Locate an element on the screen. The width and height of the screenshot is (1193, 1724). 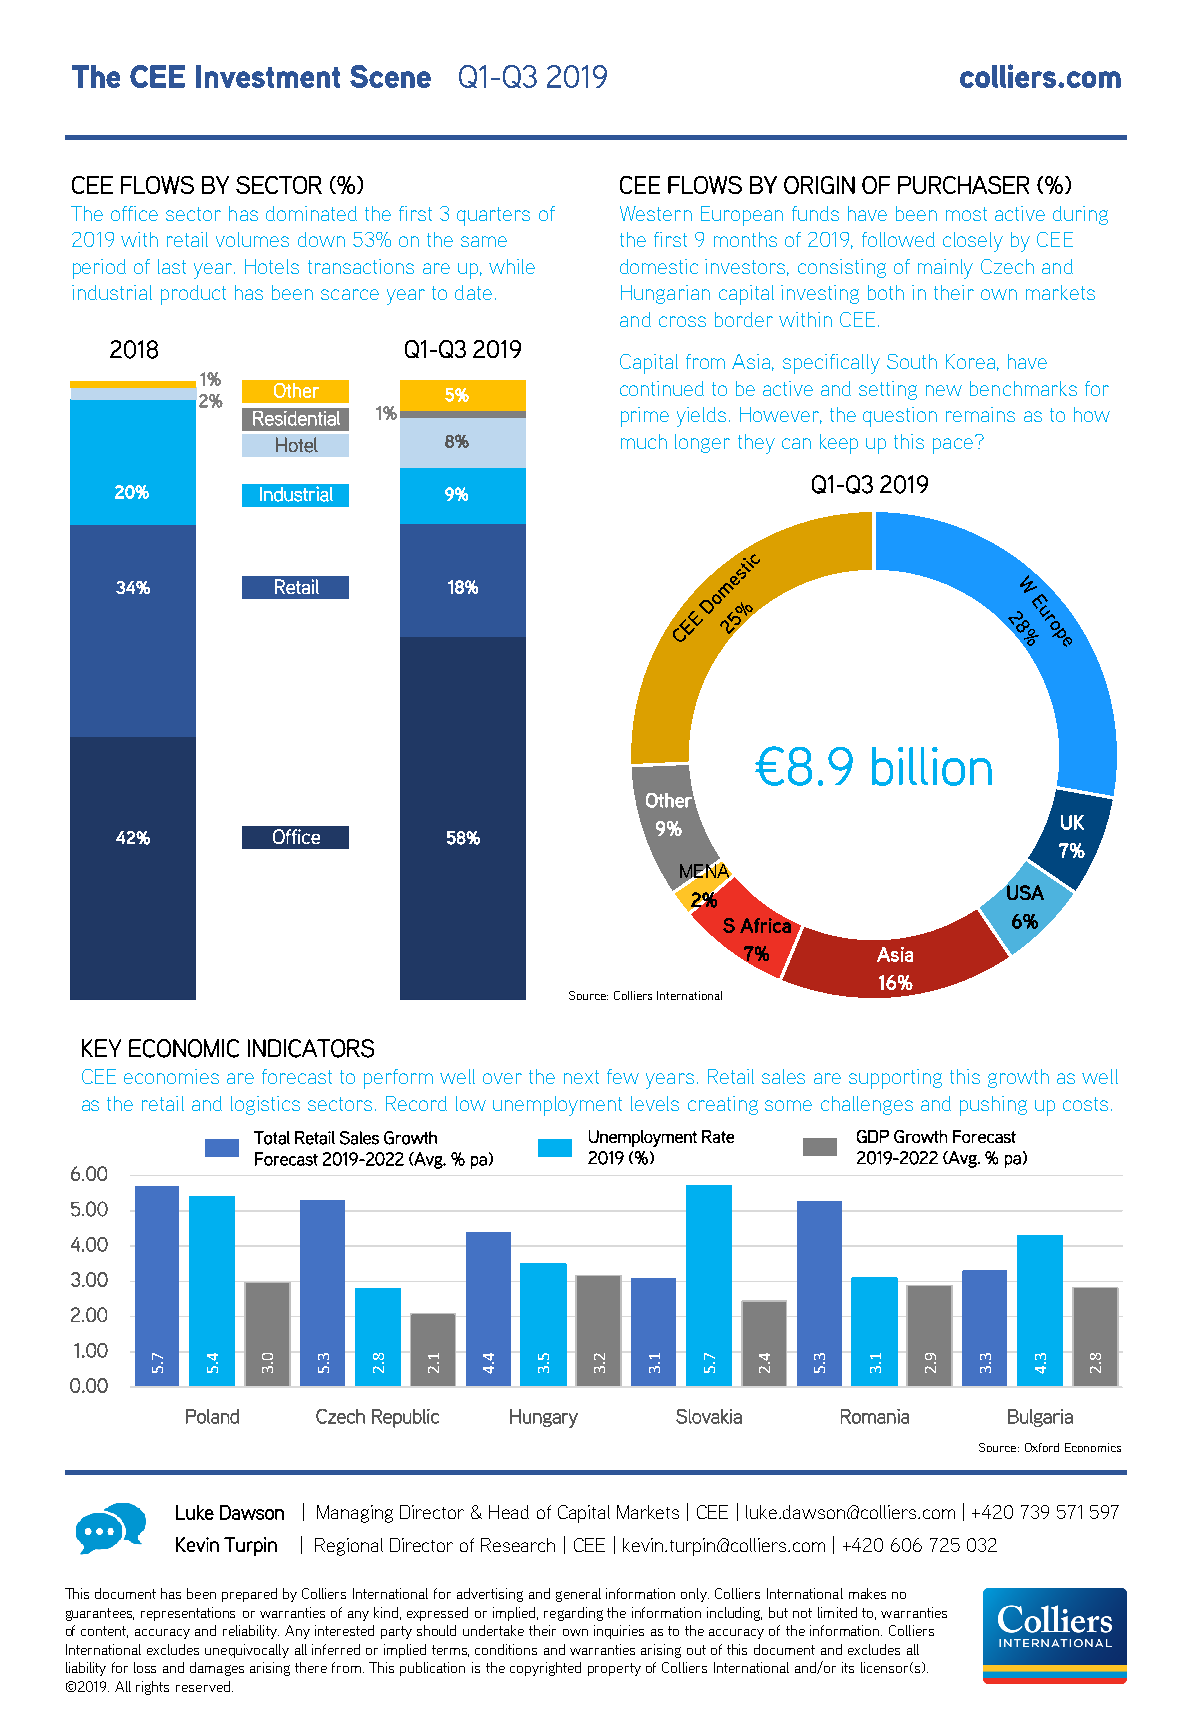
PURCHASER is located at coordinates (963, 185).
